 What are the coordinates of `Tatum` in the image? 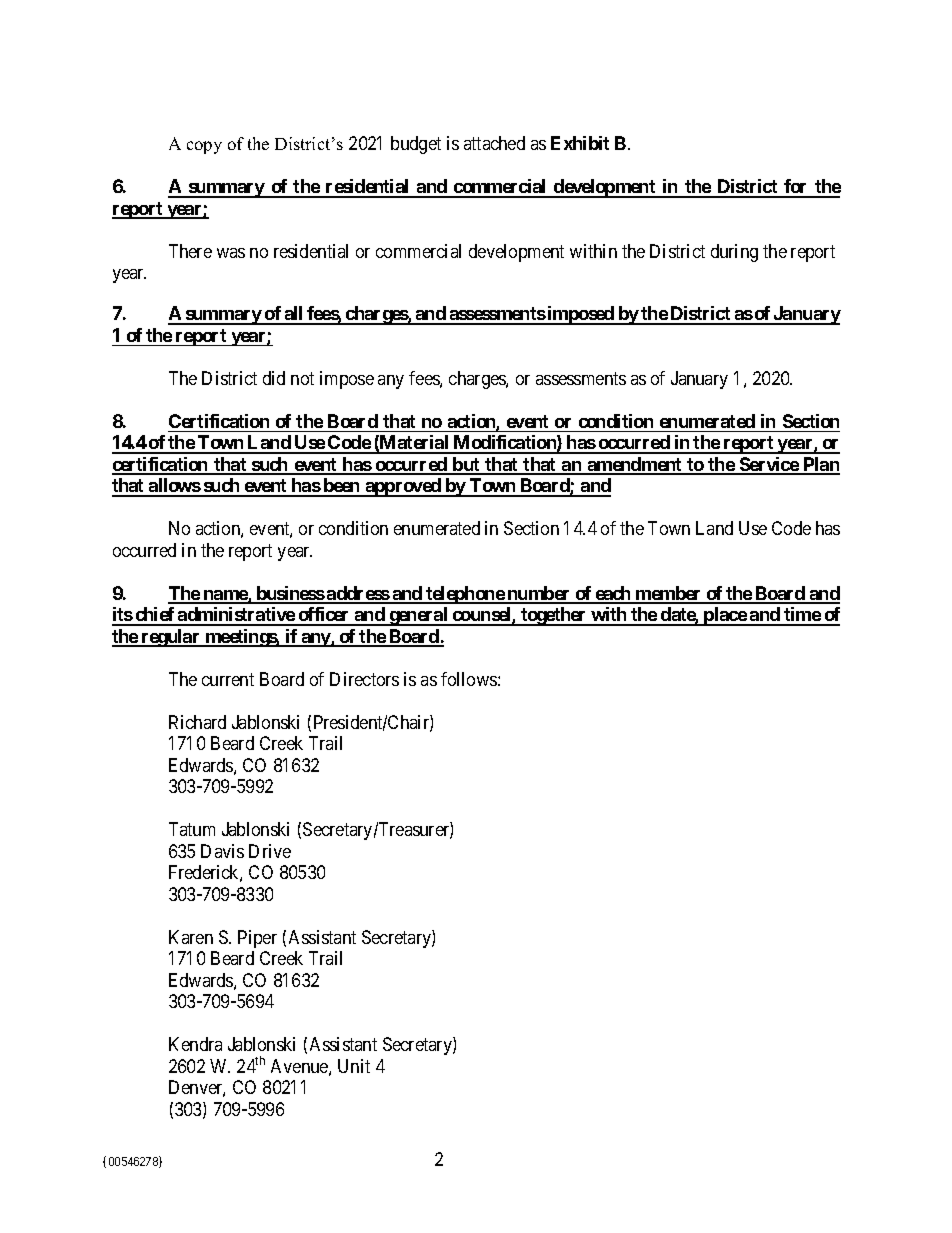 It's located at (192, 829).
